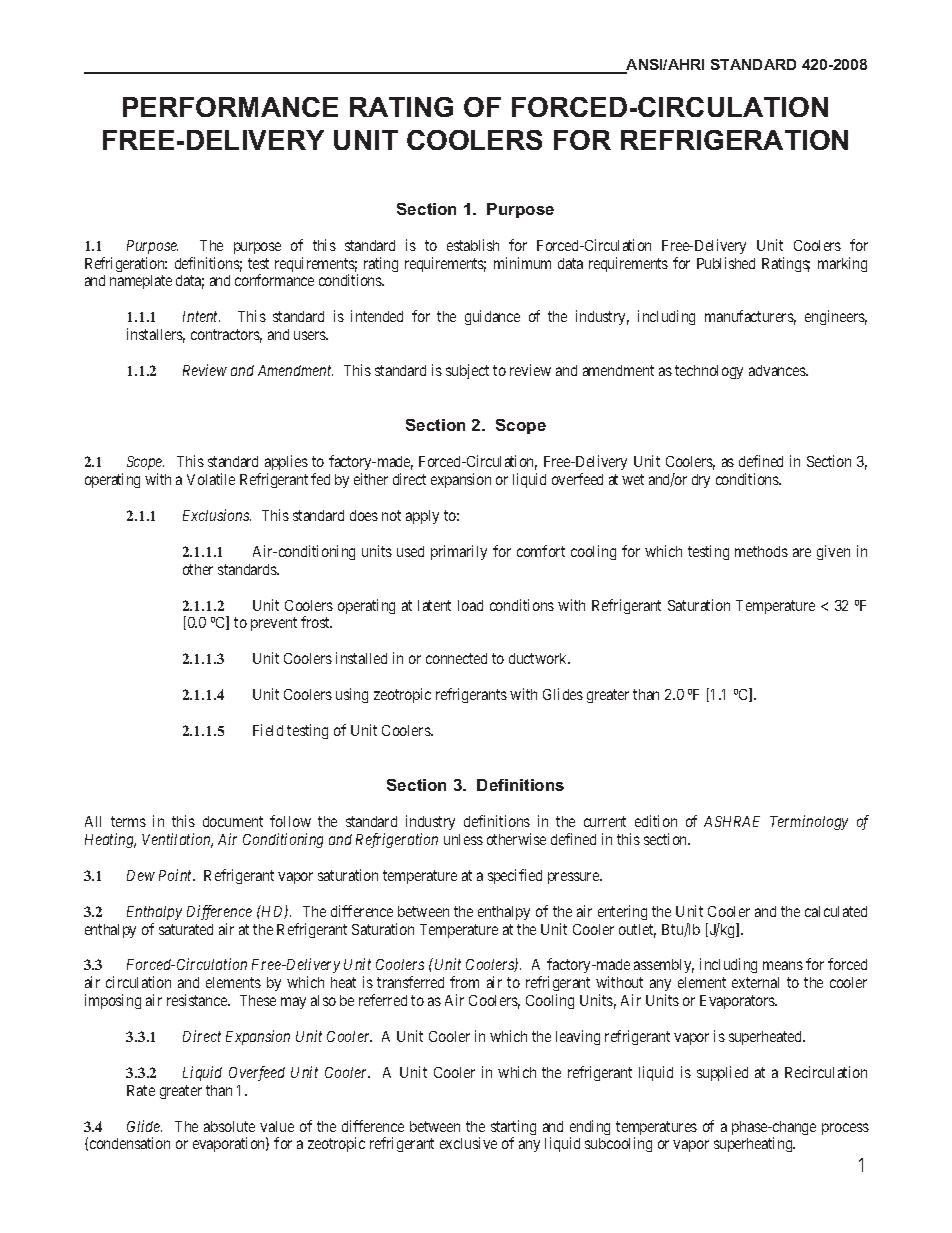 The height and width of the screenshot is (1233, 952). What do you see at coordinates (473, 245) in the screenshot?
I see `establish` at bounding box center [473, 245].
